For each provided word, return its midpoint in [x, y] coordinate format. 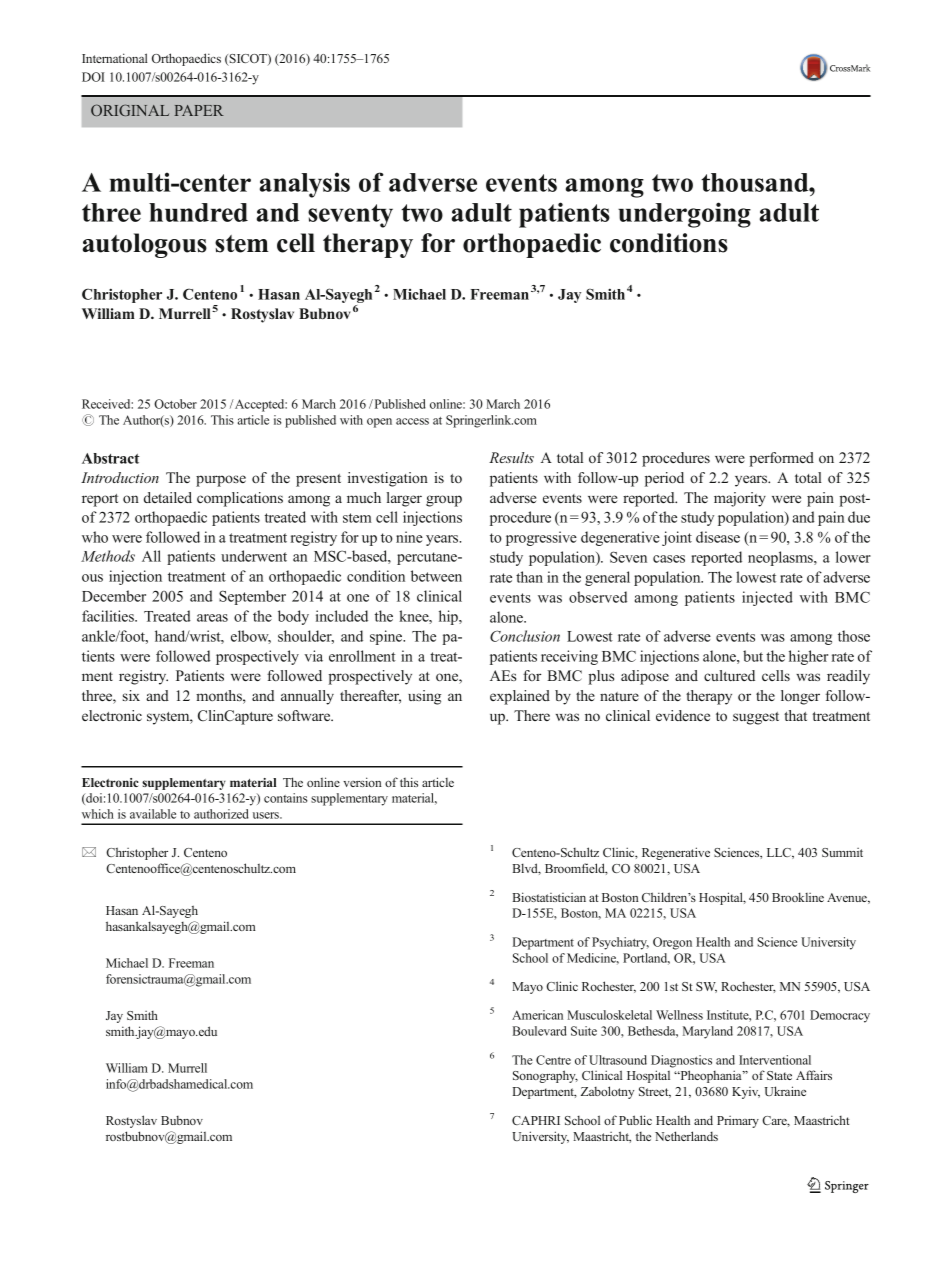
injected [767, 598]
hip [449, 617]
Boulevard [540, 1031]
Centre [553, 1060]
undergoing [684, 215]
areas [212, 618]
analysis [305, 185]
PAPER [199, 110]
